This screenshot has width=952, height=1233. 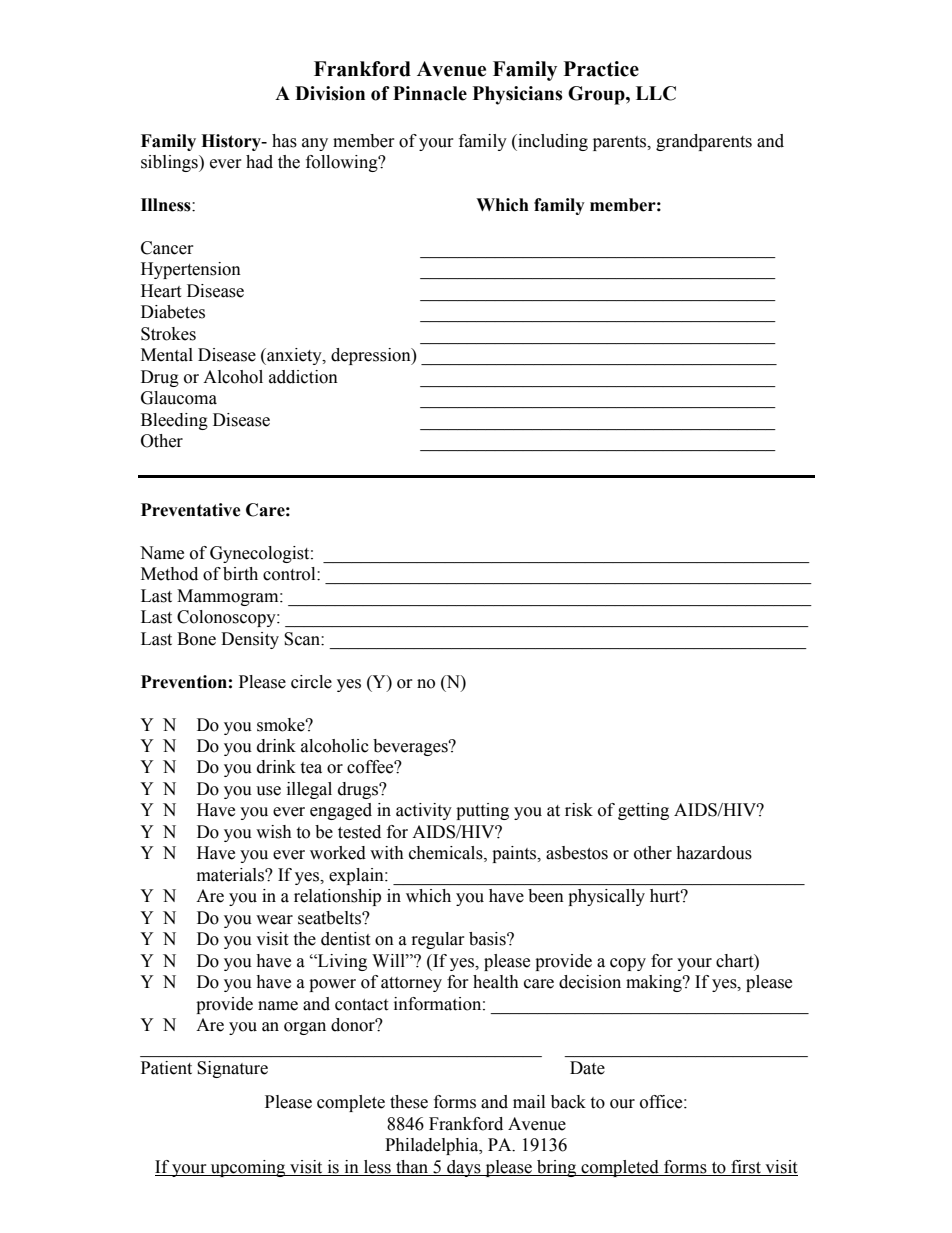 What do you see at coordinates (248, 1168) in the screenshot?
I see `upcoming` at bounding box center [248, 1168].
